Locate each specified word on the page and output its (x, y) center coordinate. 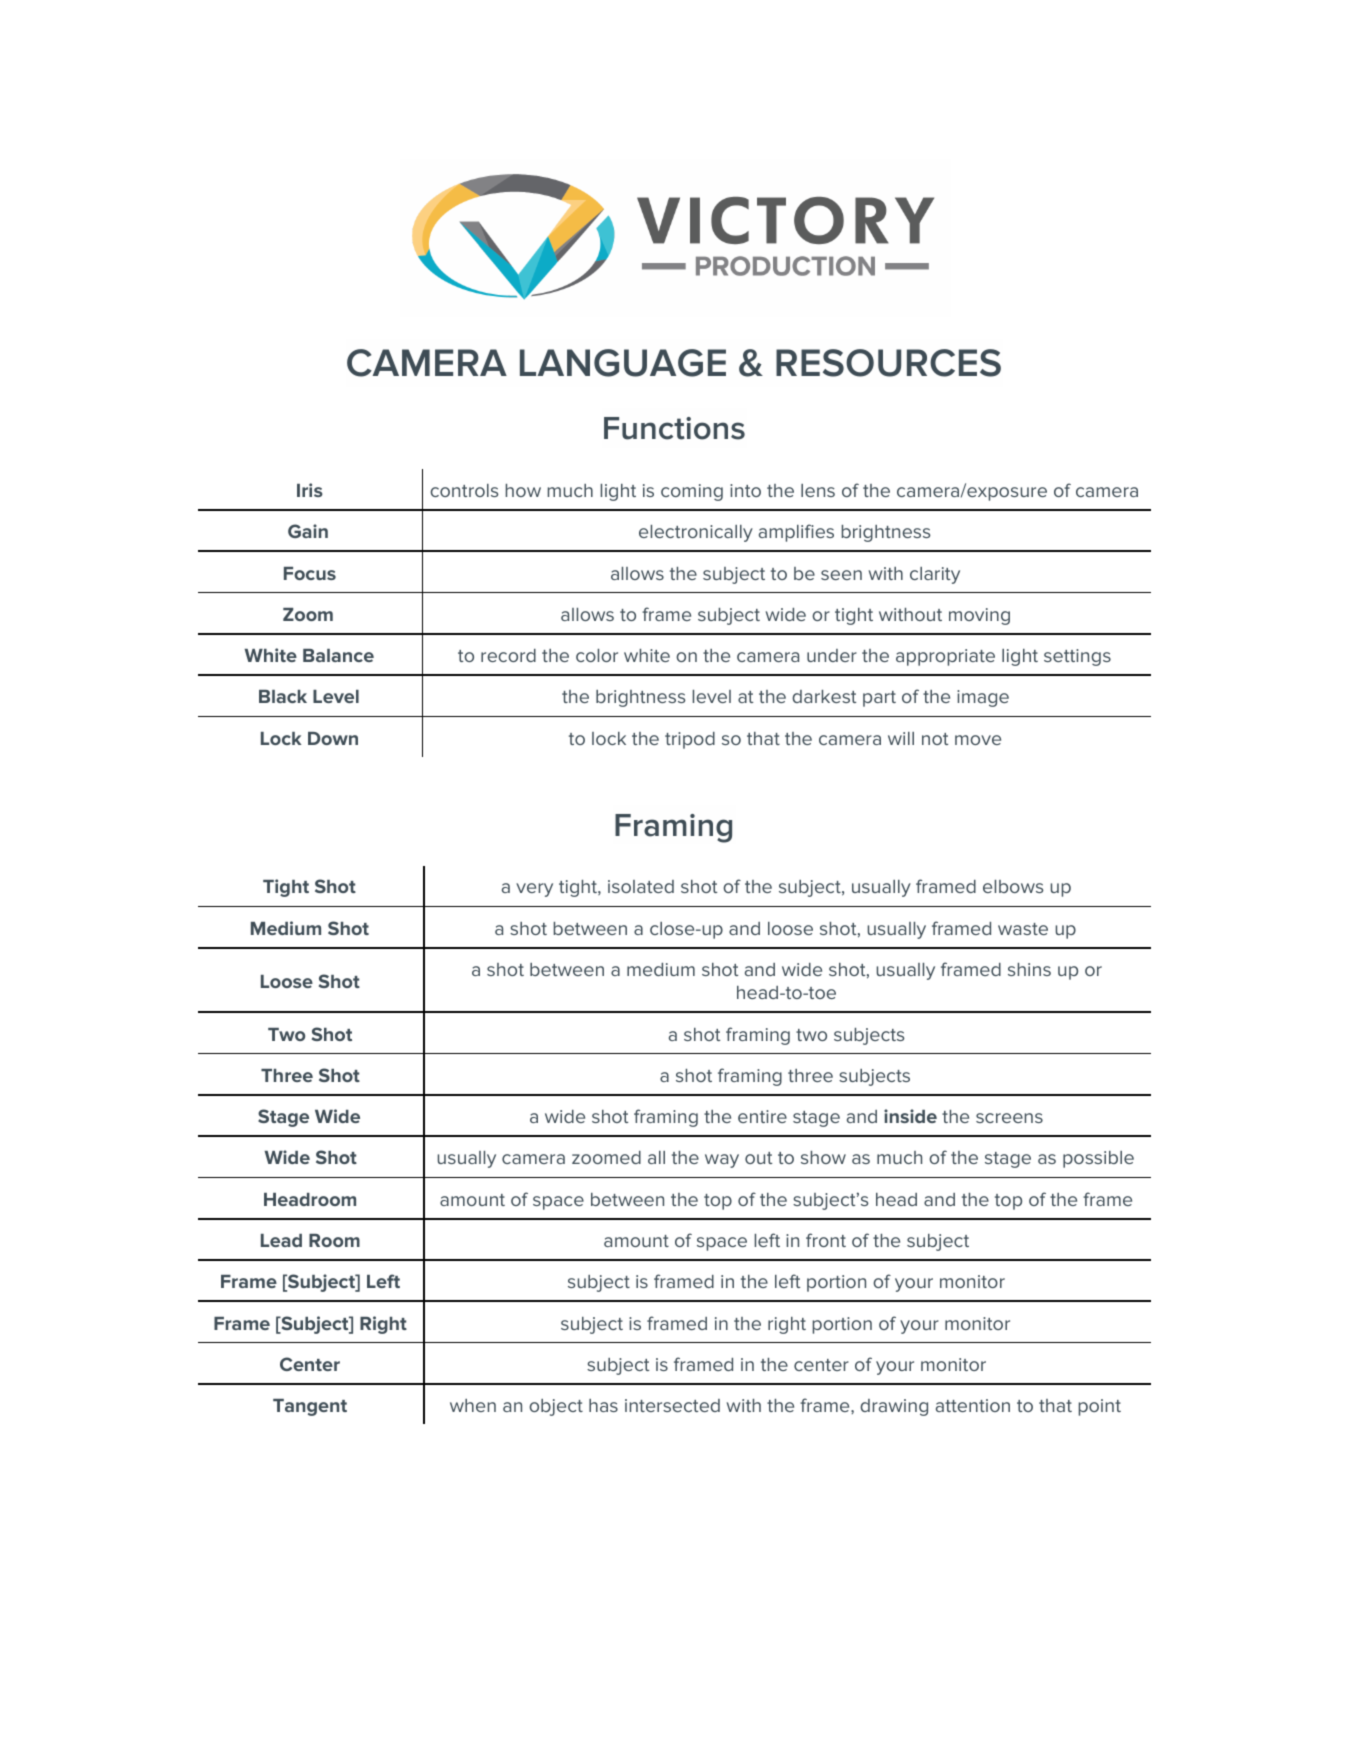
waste (1023, 929)
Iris (310, 490)
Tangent (310, 1407)
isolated (641, 886)
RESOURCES (888, 363)
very (534, 890)
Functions (674, 428)
